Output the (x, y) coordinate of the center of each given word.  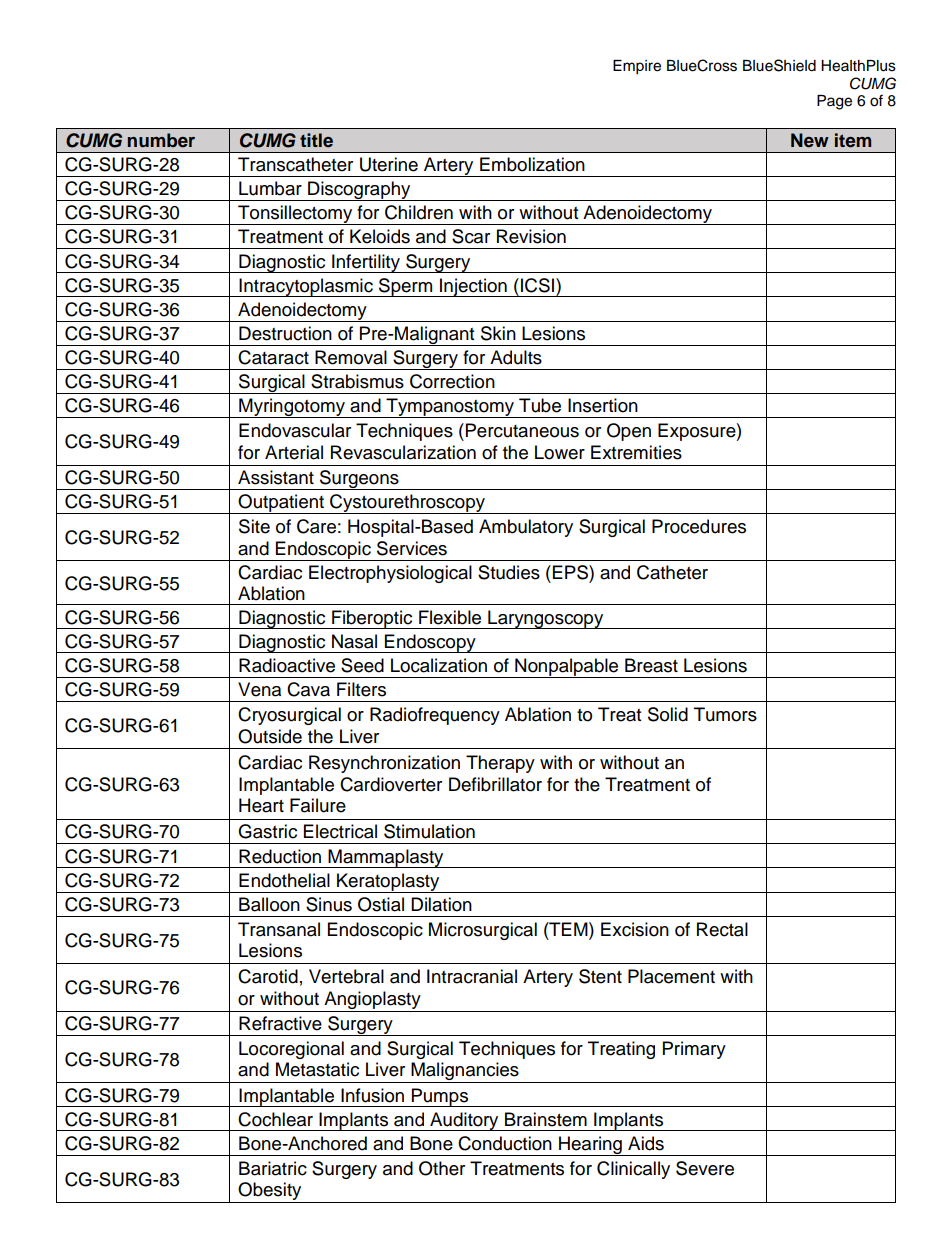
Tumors (725, 714)
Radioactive (287, 665)
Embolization (532, 164)
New (810, 140)
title (316, 140)
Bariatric (273, 1168)
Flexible (450, 617)
